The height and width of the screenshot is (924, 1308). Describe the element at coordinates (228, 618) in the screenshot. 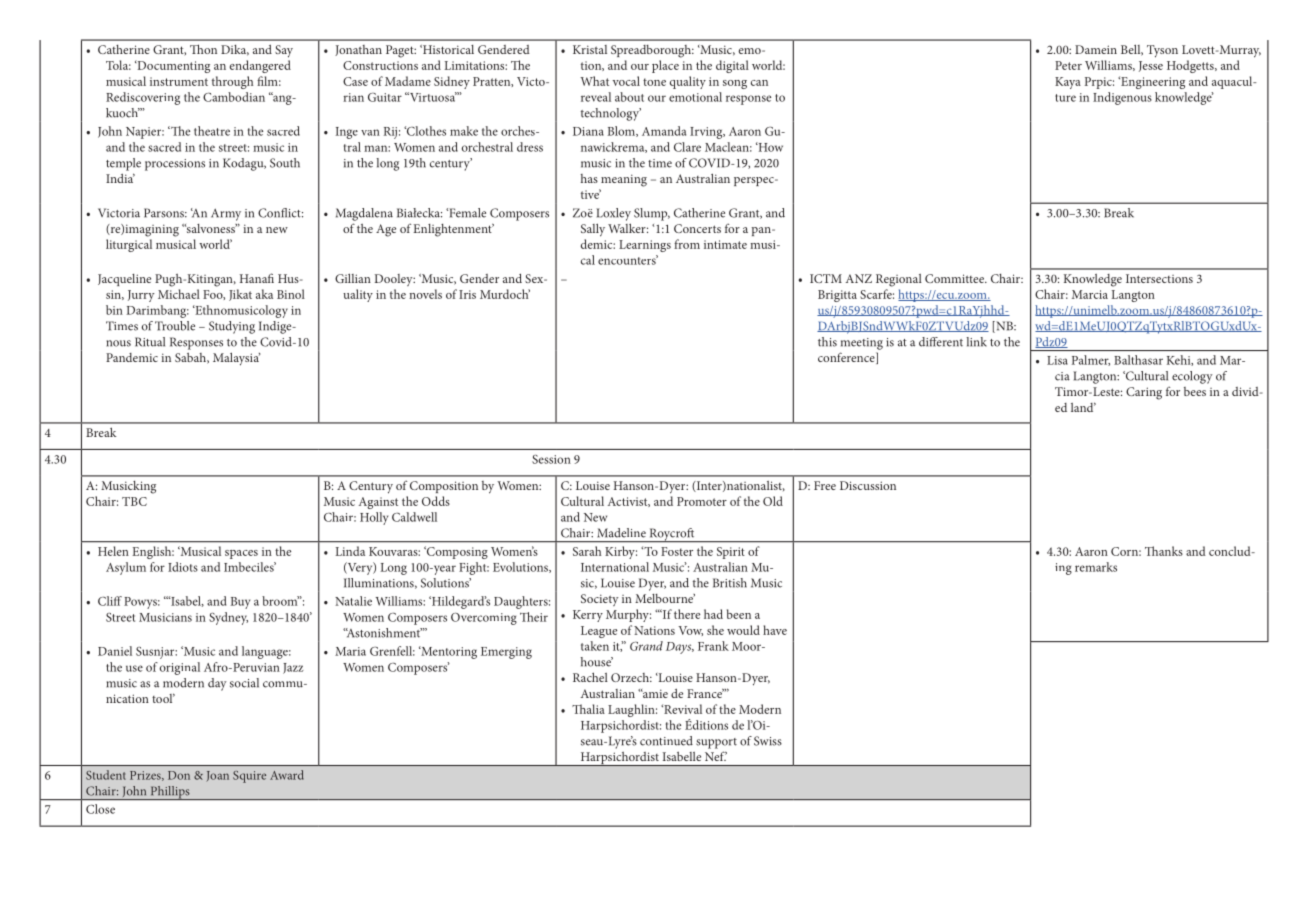

I see `Sydney` at that location.
